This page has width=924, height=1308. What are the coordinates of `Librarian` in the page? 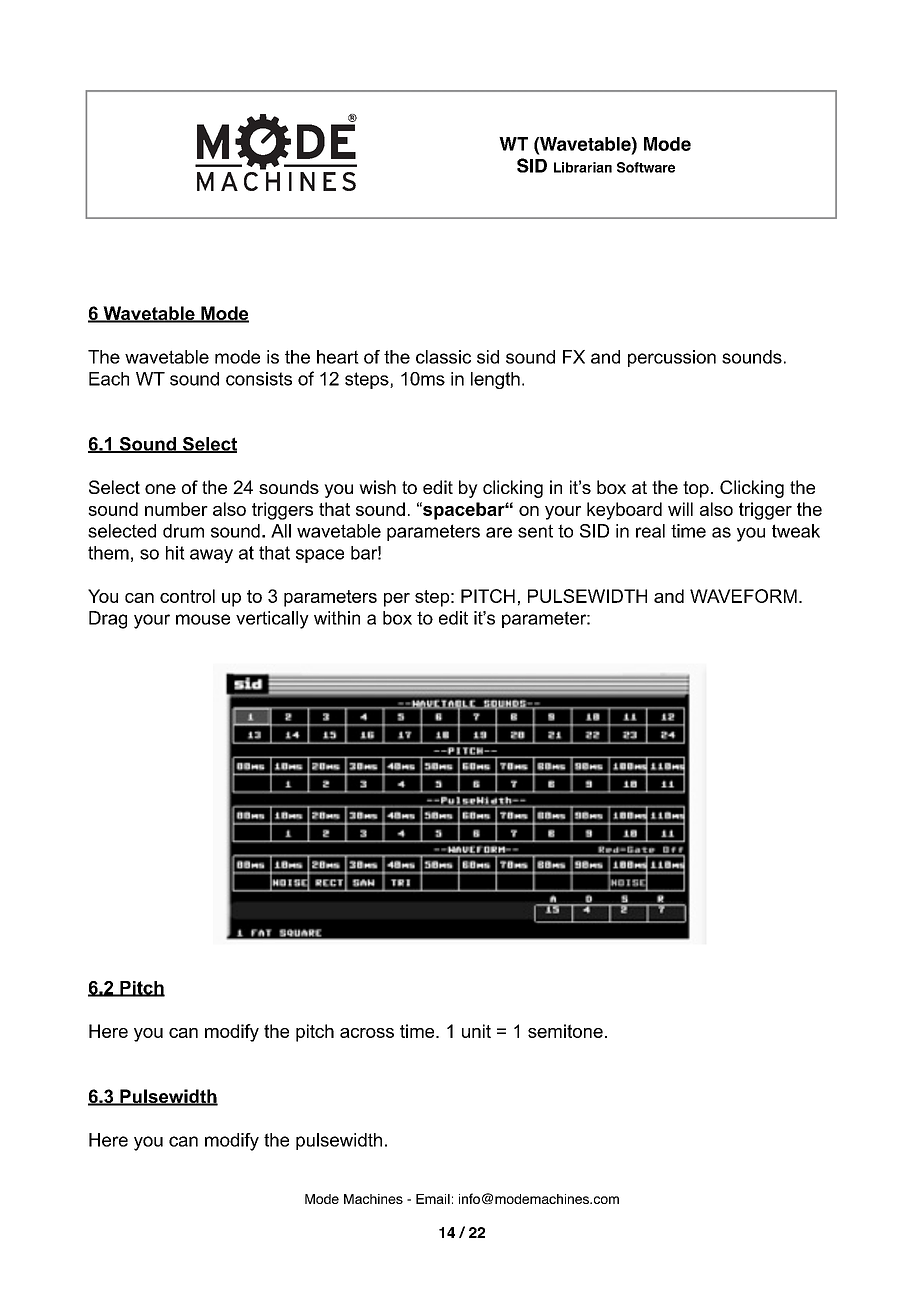 It's located at (583, 167).
